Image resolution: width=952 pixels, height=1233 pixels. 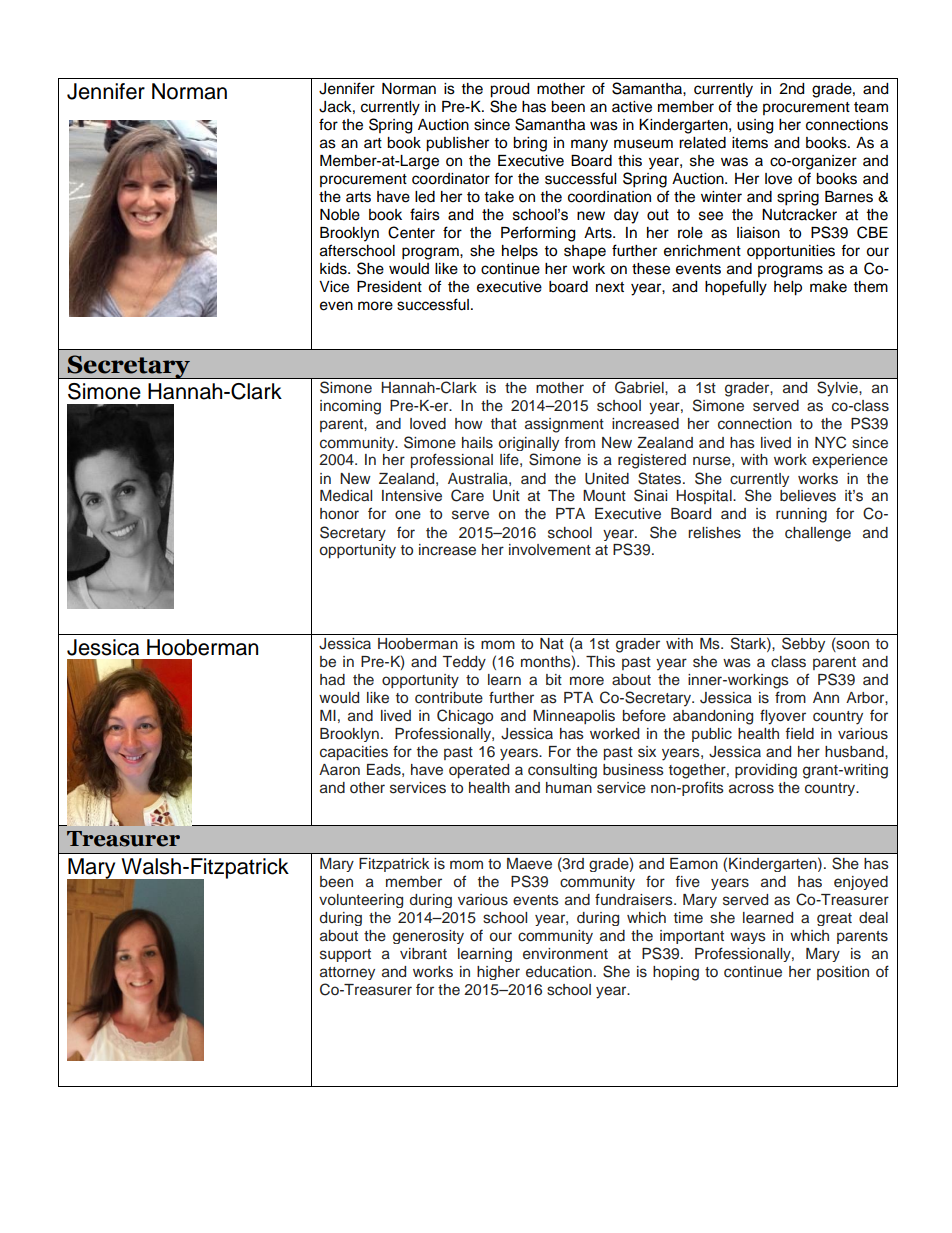 What do you see at coordinates (334, 269) in the screenshot?
I see `kids` at bounding box center [334, 269].
